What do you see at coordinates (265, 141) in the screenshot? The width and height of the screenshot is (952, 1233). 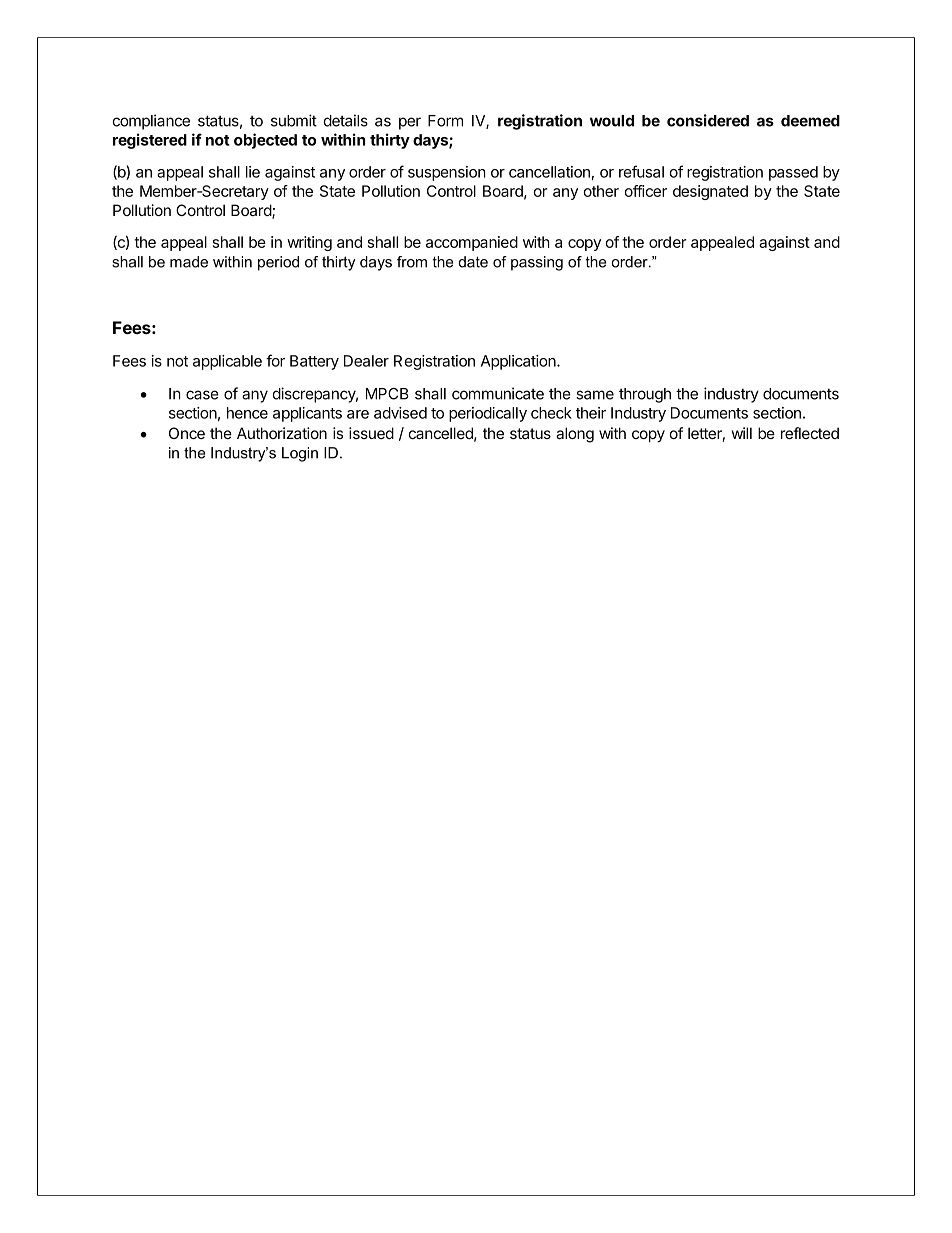 I see `objected` at bounding box center [265, 141].
